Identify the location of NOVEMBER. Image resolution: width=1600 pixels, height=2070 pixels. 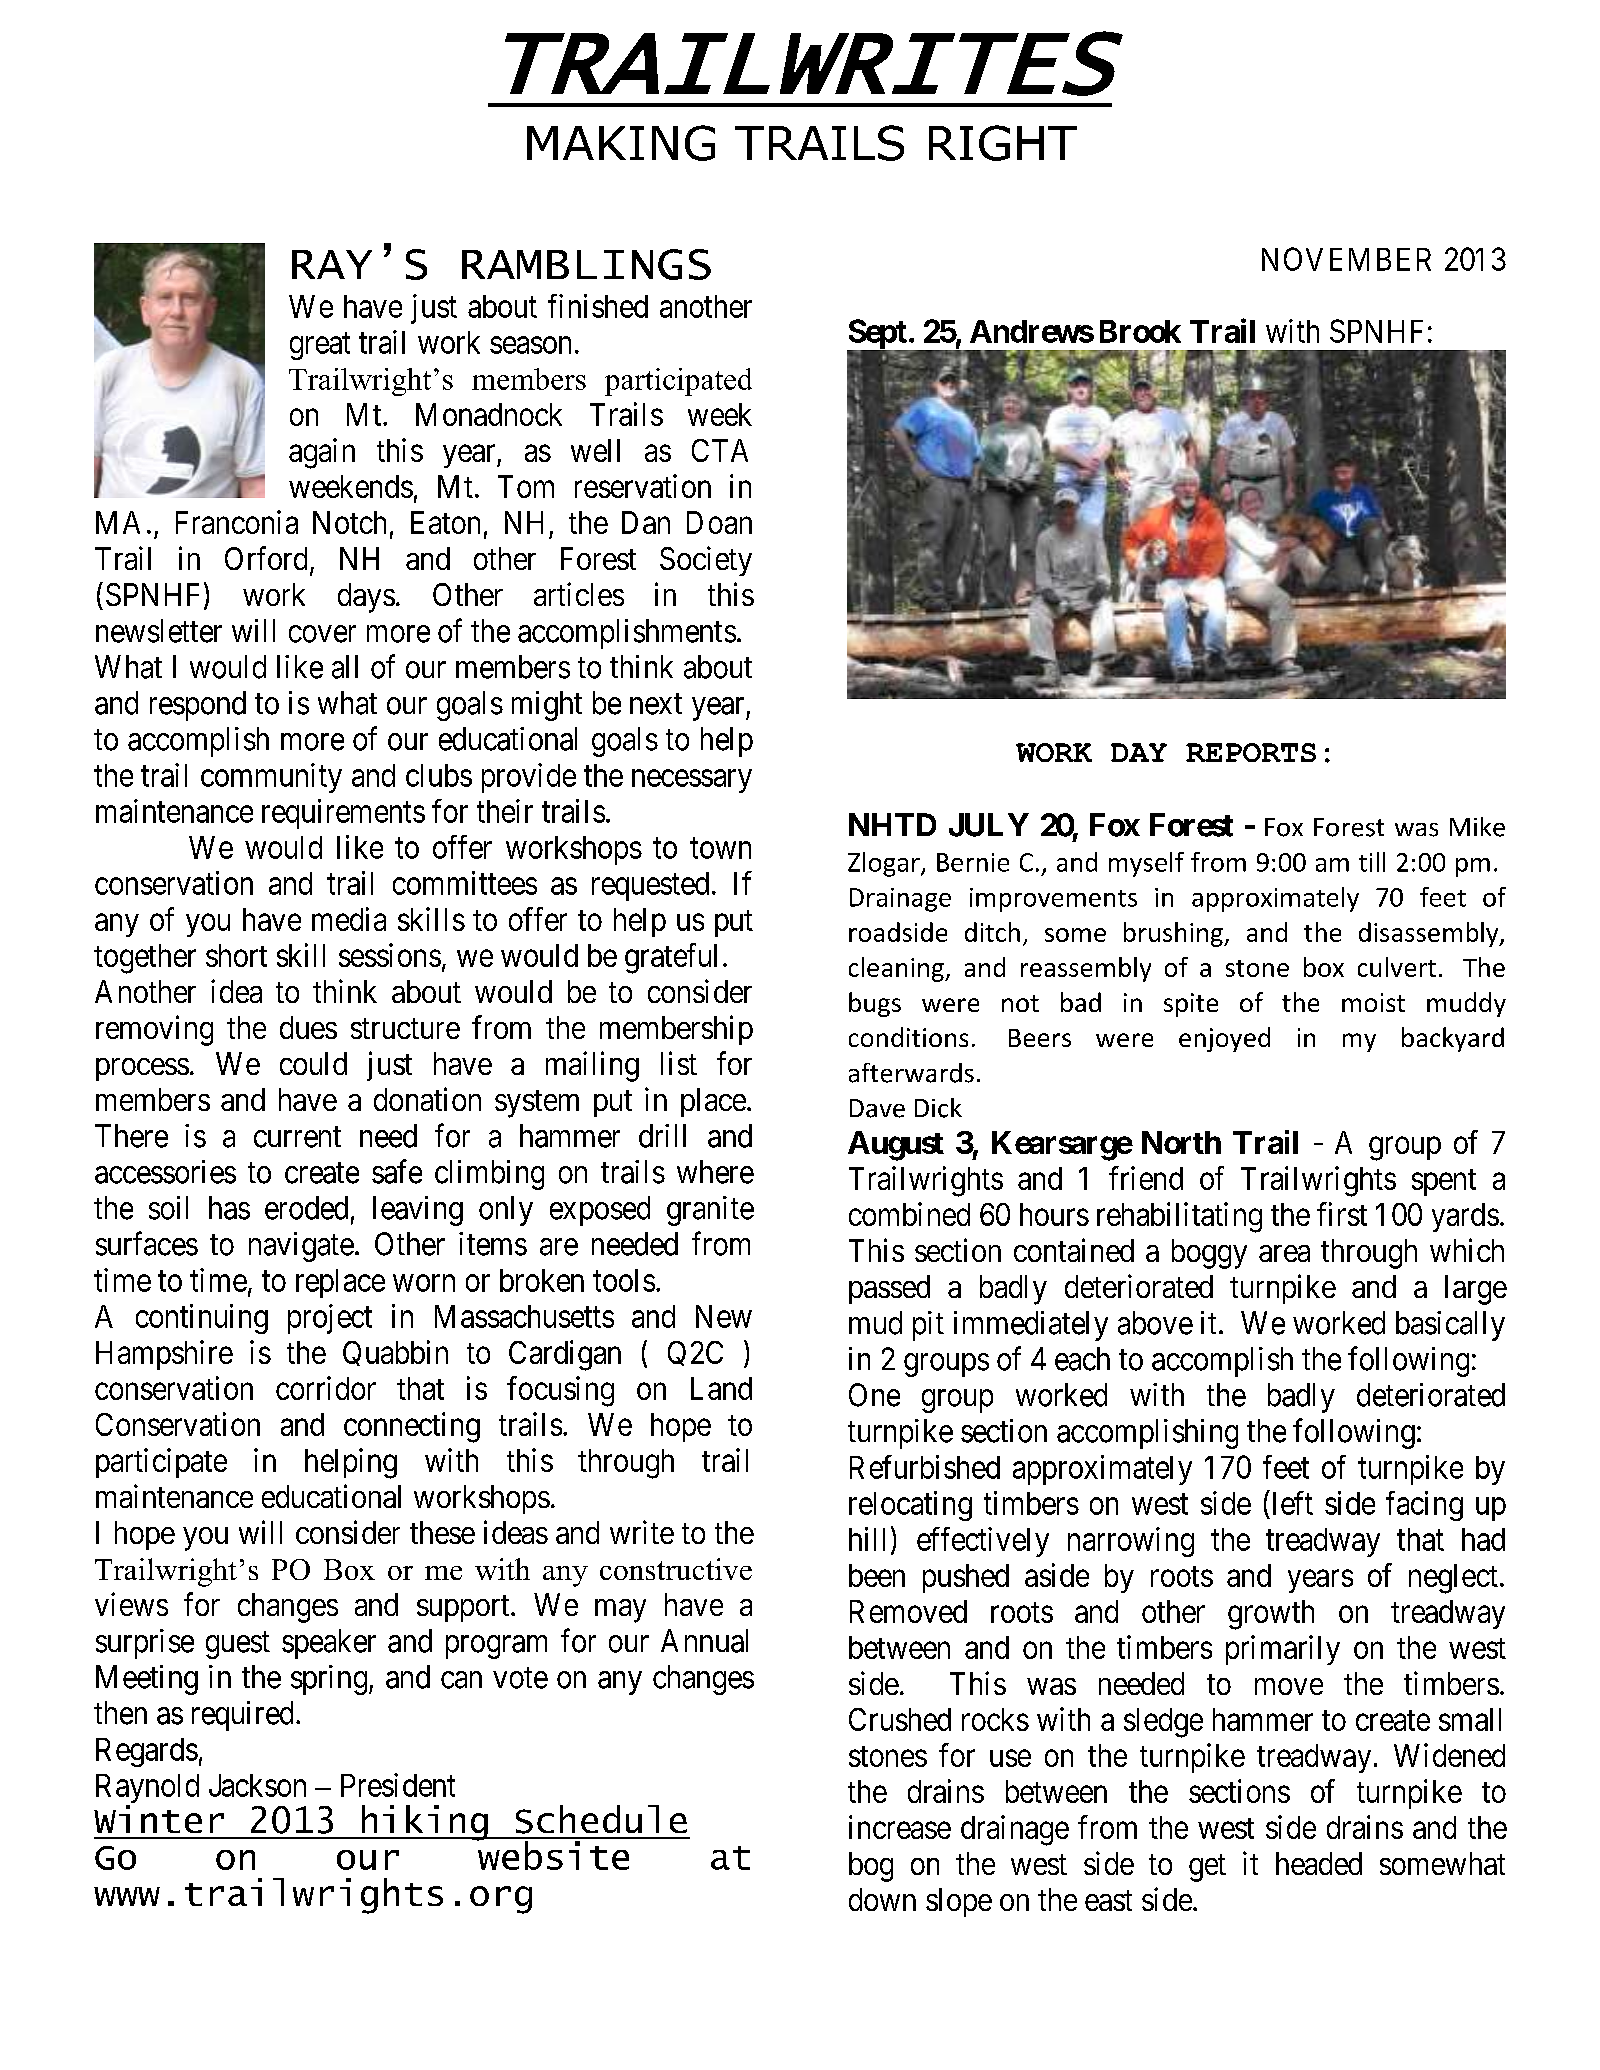
(1346, 259).
